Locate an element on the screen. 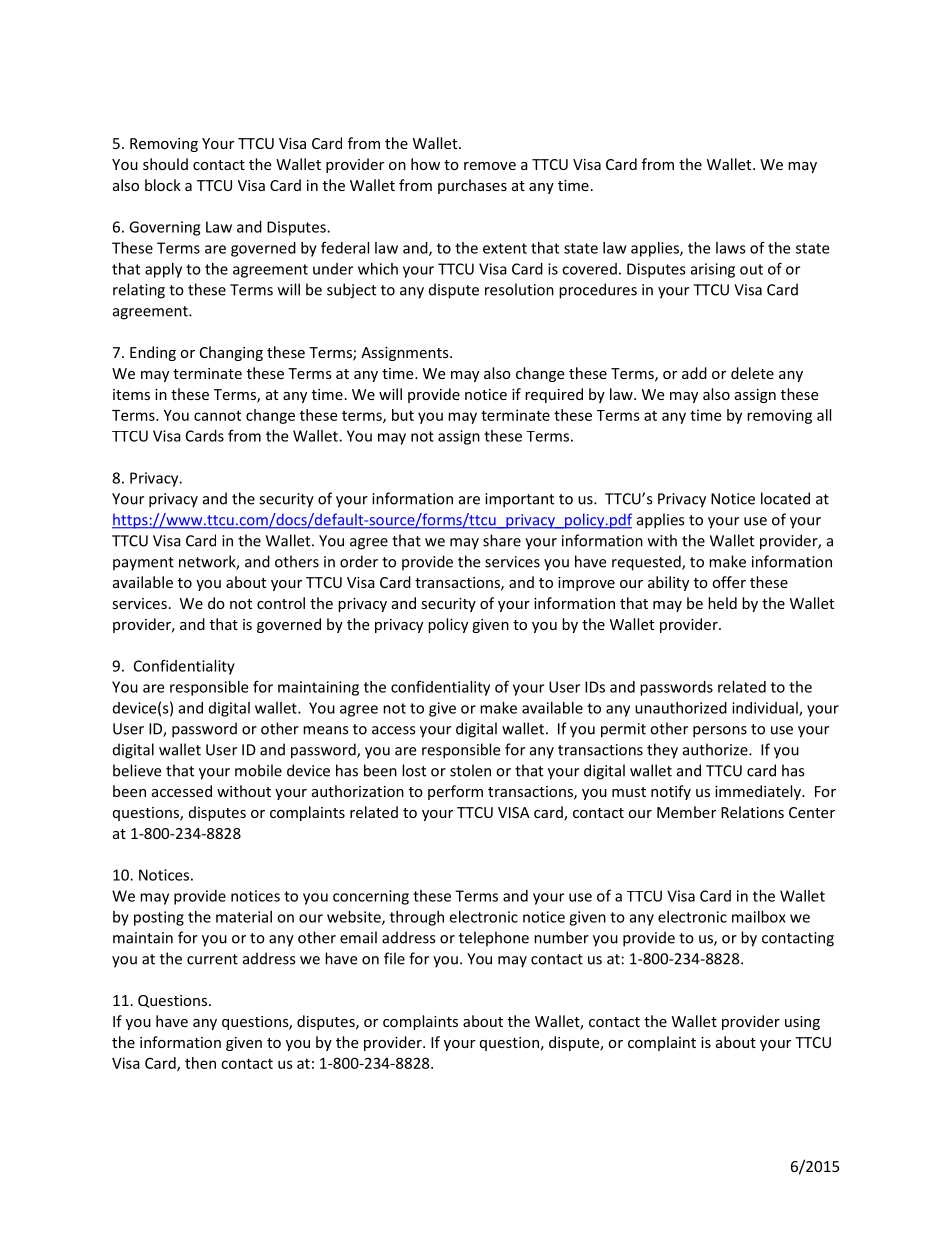  through is located at coordinates (417, 918).
